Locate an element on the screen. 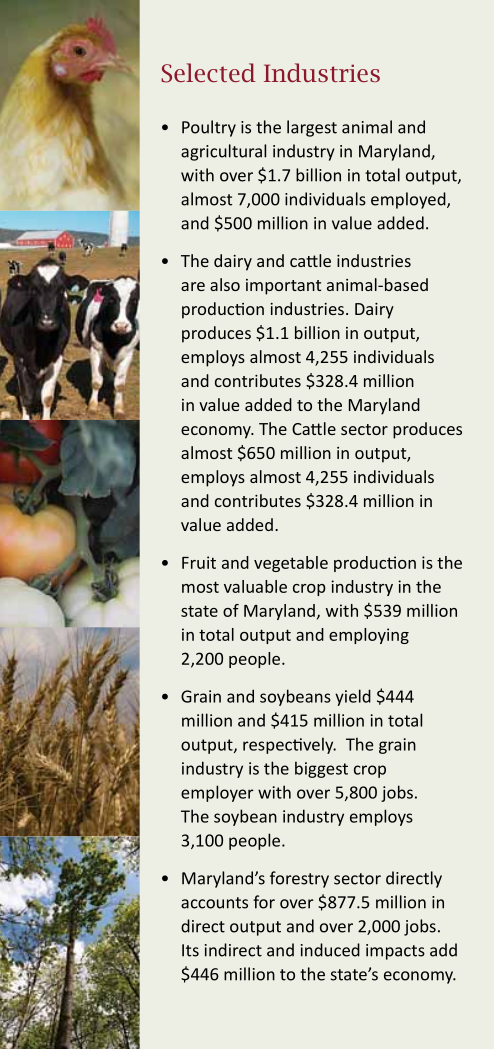 The height and width of the screenshot is (1049, 494). also is located at coordinates (225, 284).
